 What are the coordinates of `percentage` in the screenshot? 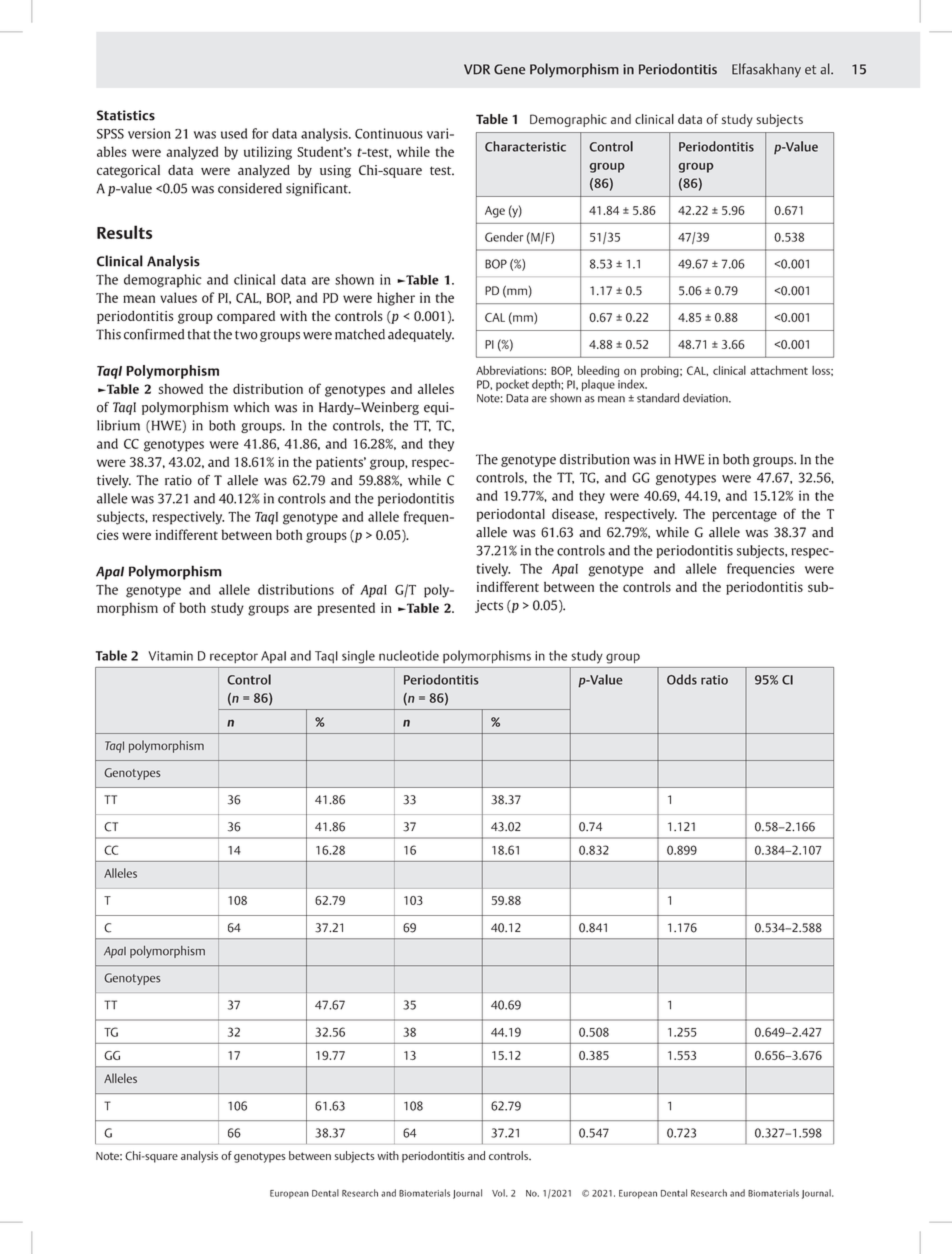 It's located at (744, 516).
